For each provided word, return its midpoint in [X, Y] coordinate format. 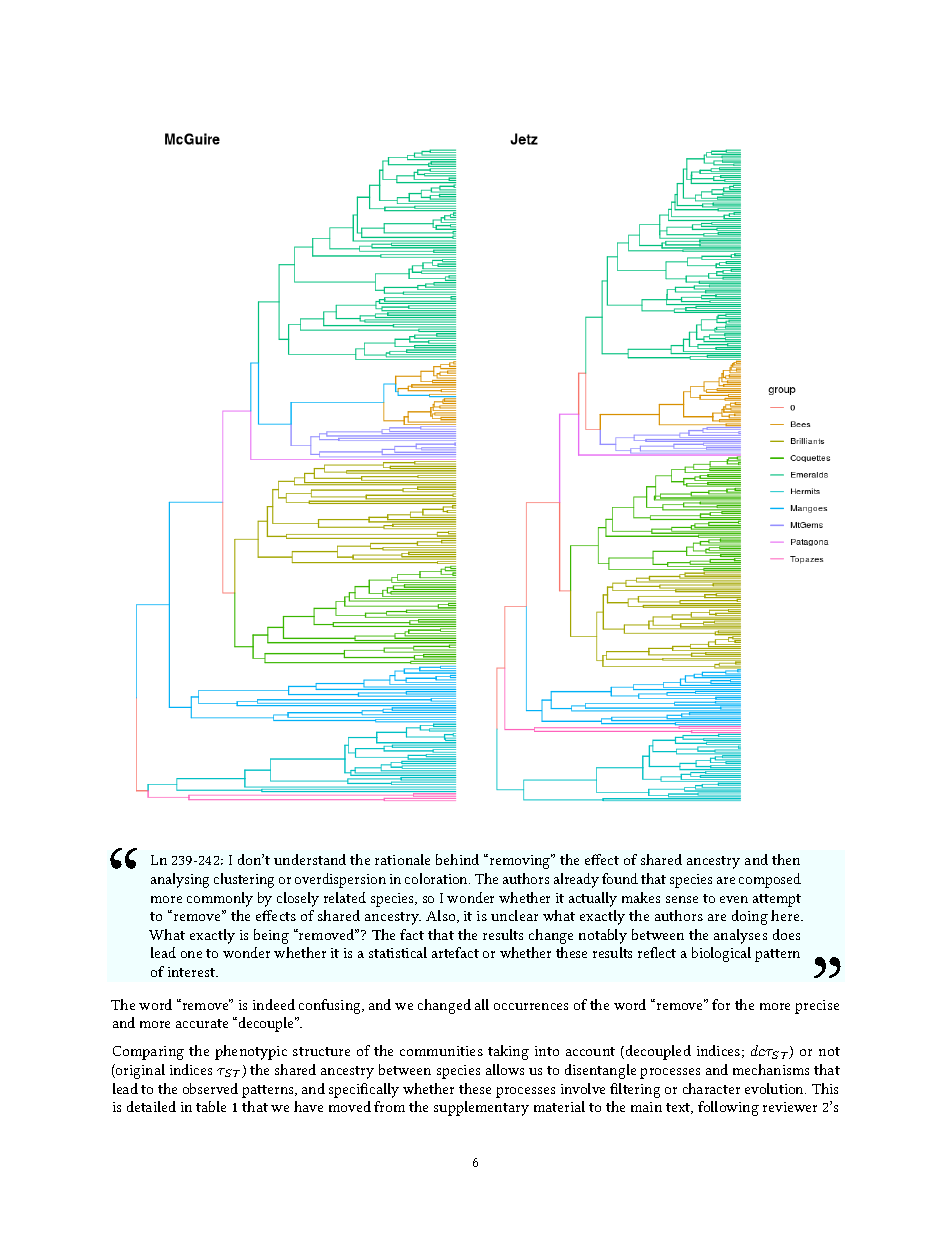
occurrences [531, 1006]
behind [457, 859]
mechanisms [771, 1069]
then [786, 859]
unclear [514, 915]
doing [750, 917]
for [721, 1004]
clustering [244, 880]
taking [508, 1052]
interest [192, 972]
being [271, 936]
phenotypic [251, 1052]
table [211, 1106]
